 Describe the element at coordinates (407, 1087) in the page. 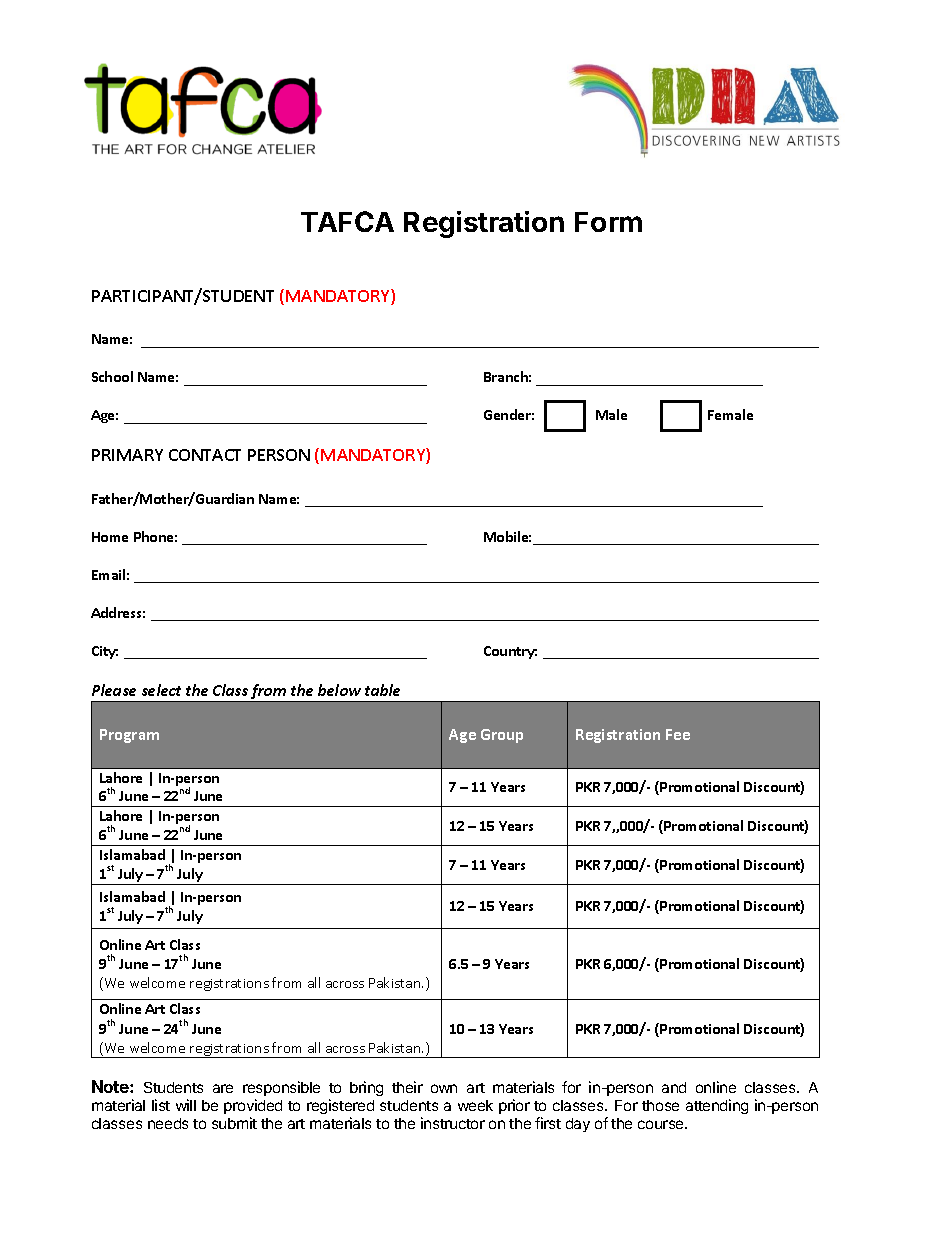

I see `their` at that location.
